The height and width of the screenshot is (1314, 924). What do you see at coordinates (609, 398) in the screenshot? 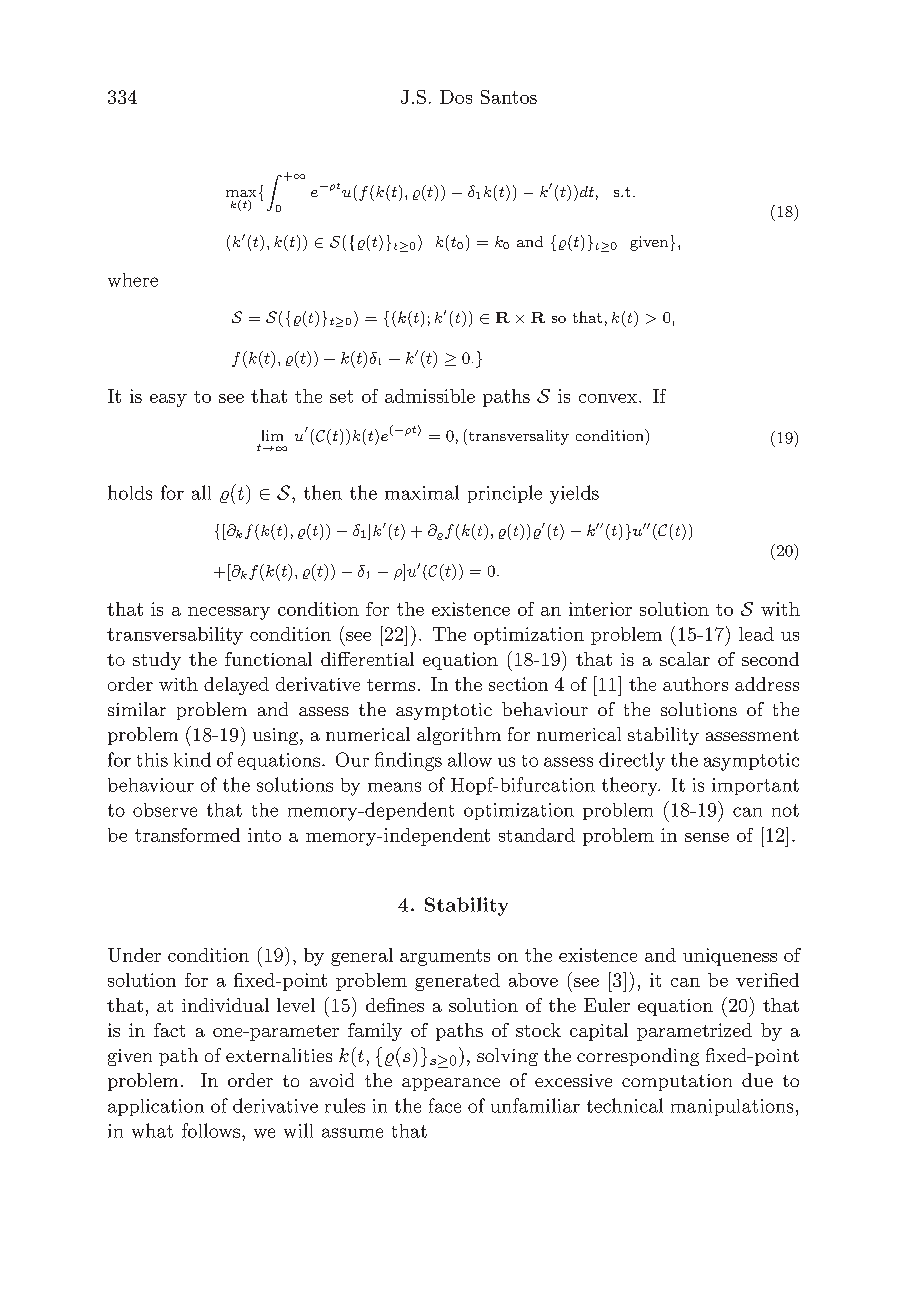
I see `convex` at bounding box center [609, 398].
